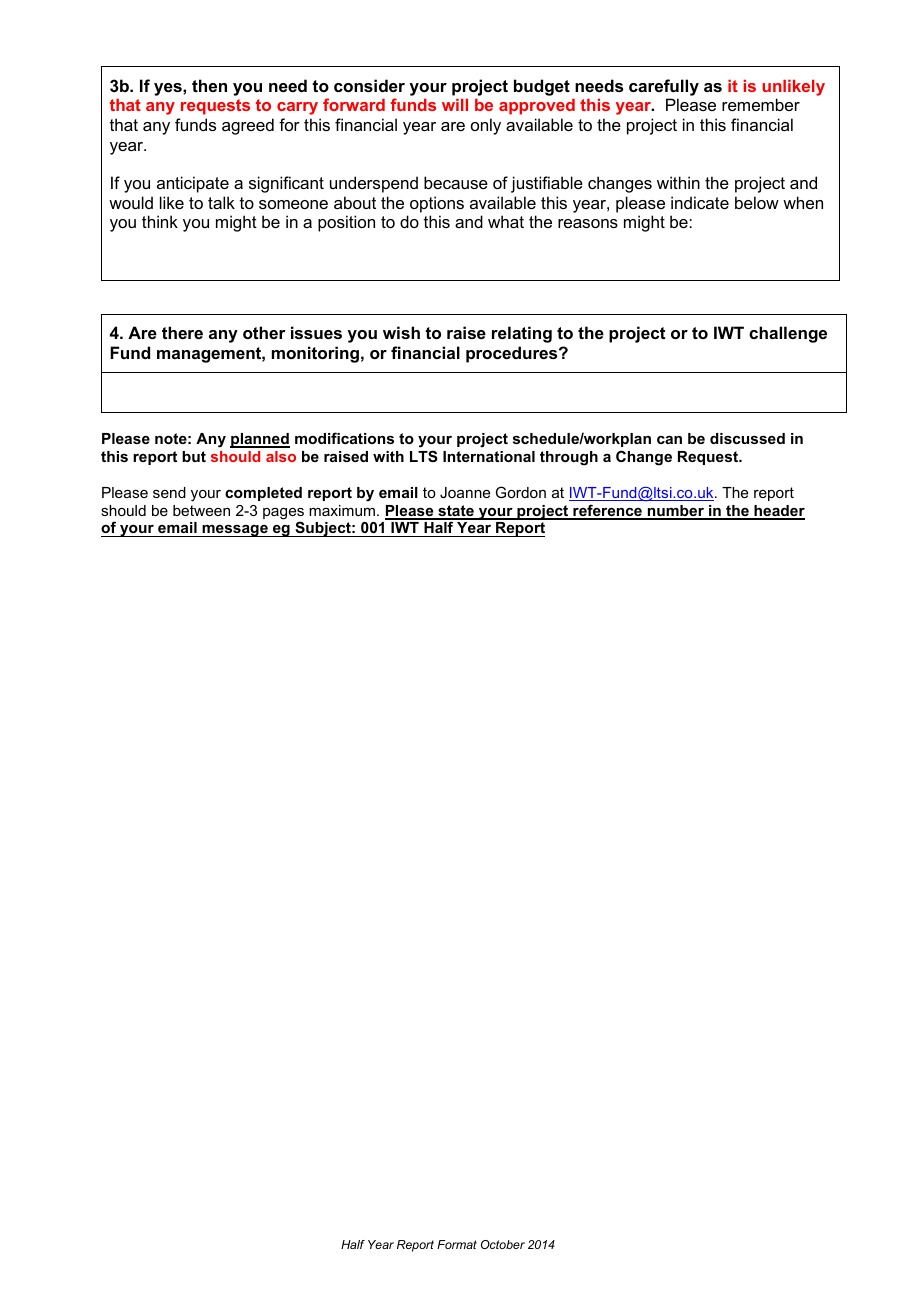  Describe the element at coordinates (457, 1244) in the screenshot. I see `Format` at that location.
